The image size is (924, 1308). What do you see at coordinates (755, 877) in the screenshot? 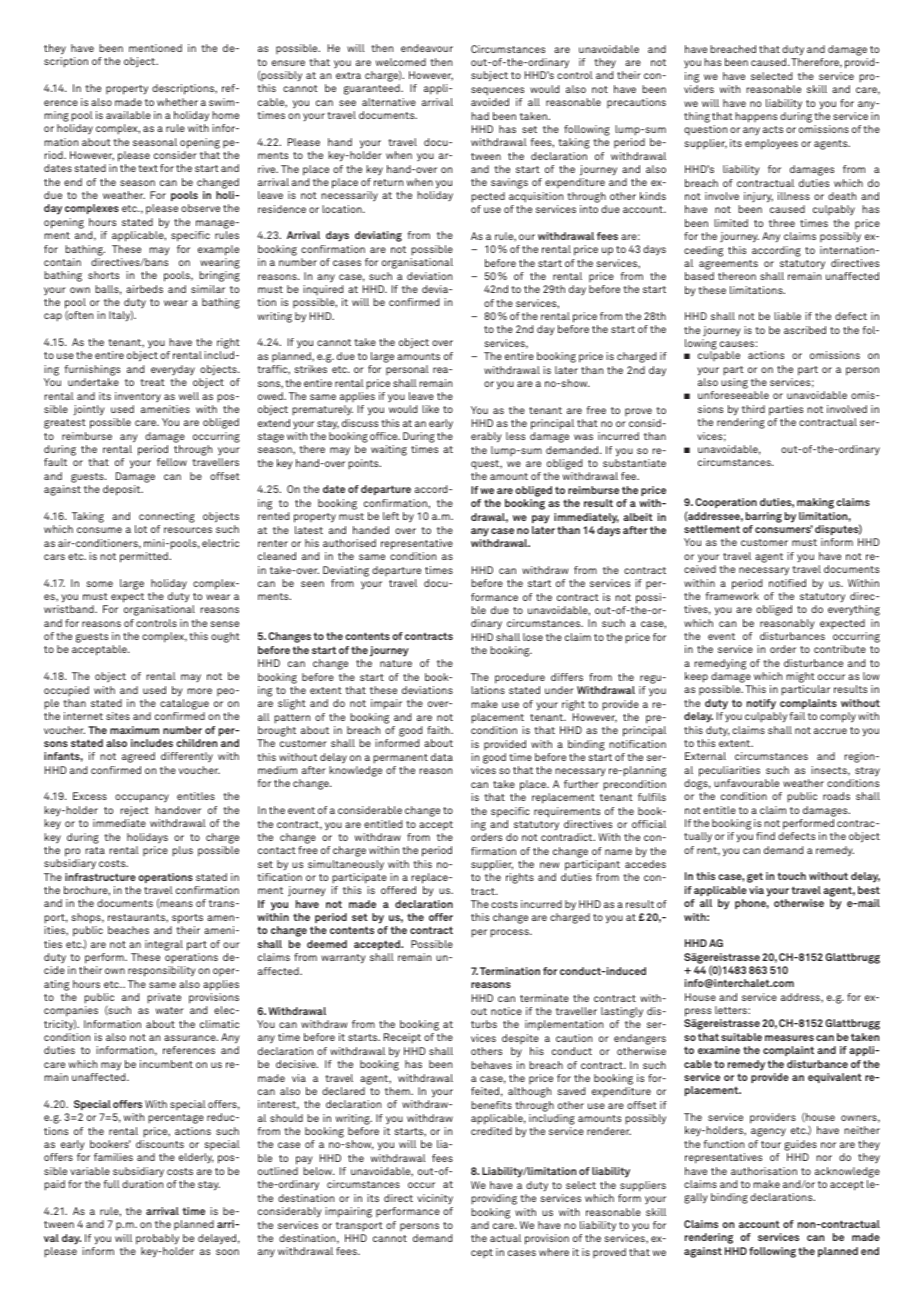
I see `get` at bounding box center [755, 877].
